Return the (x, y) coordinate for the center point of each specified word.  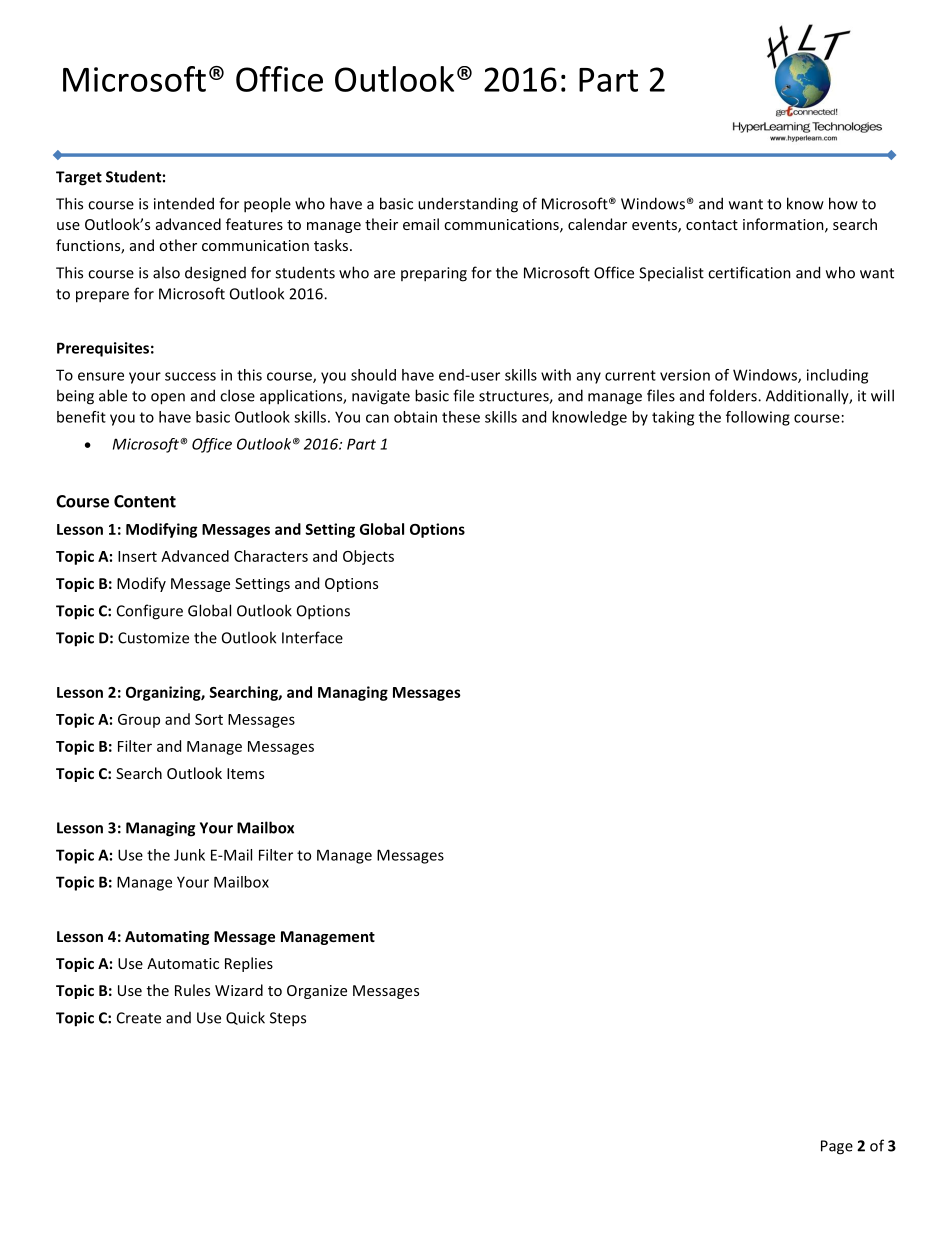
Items (245, 773)
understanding (468, 205)
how (843, 203)
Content (145, 501)
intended (184, 203)
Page (837, 1147)
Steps (288, 1019)
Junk (189, 855)
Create (139, 1018)
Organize (317, 992)
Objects (368, 557)
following (758, 418)
